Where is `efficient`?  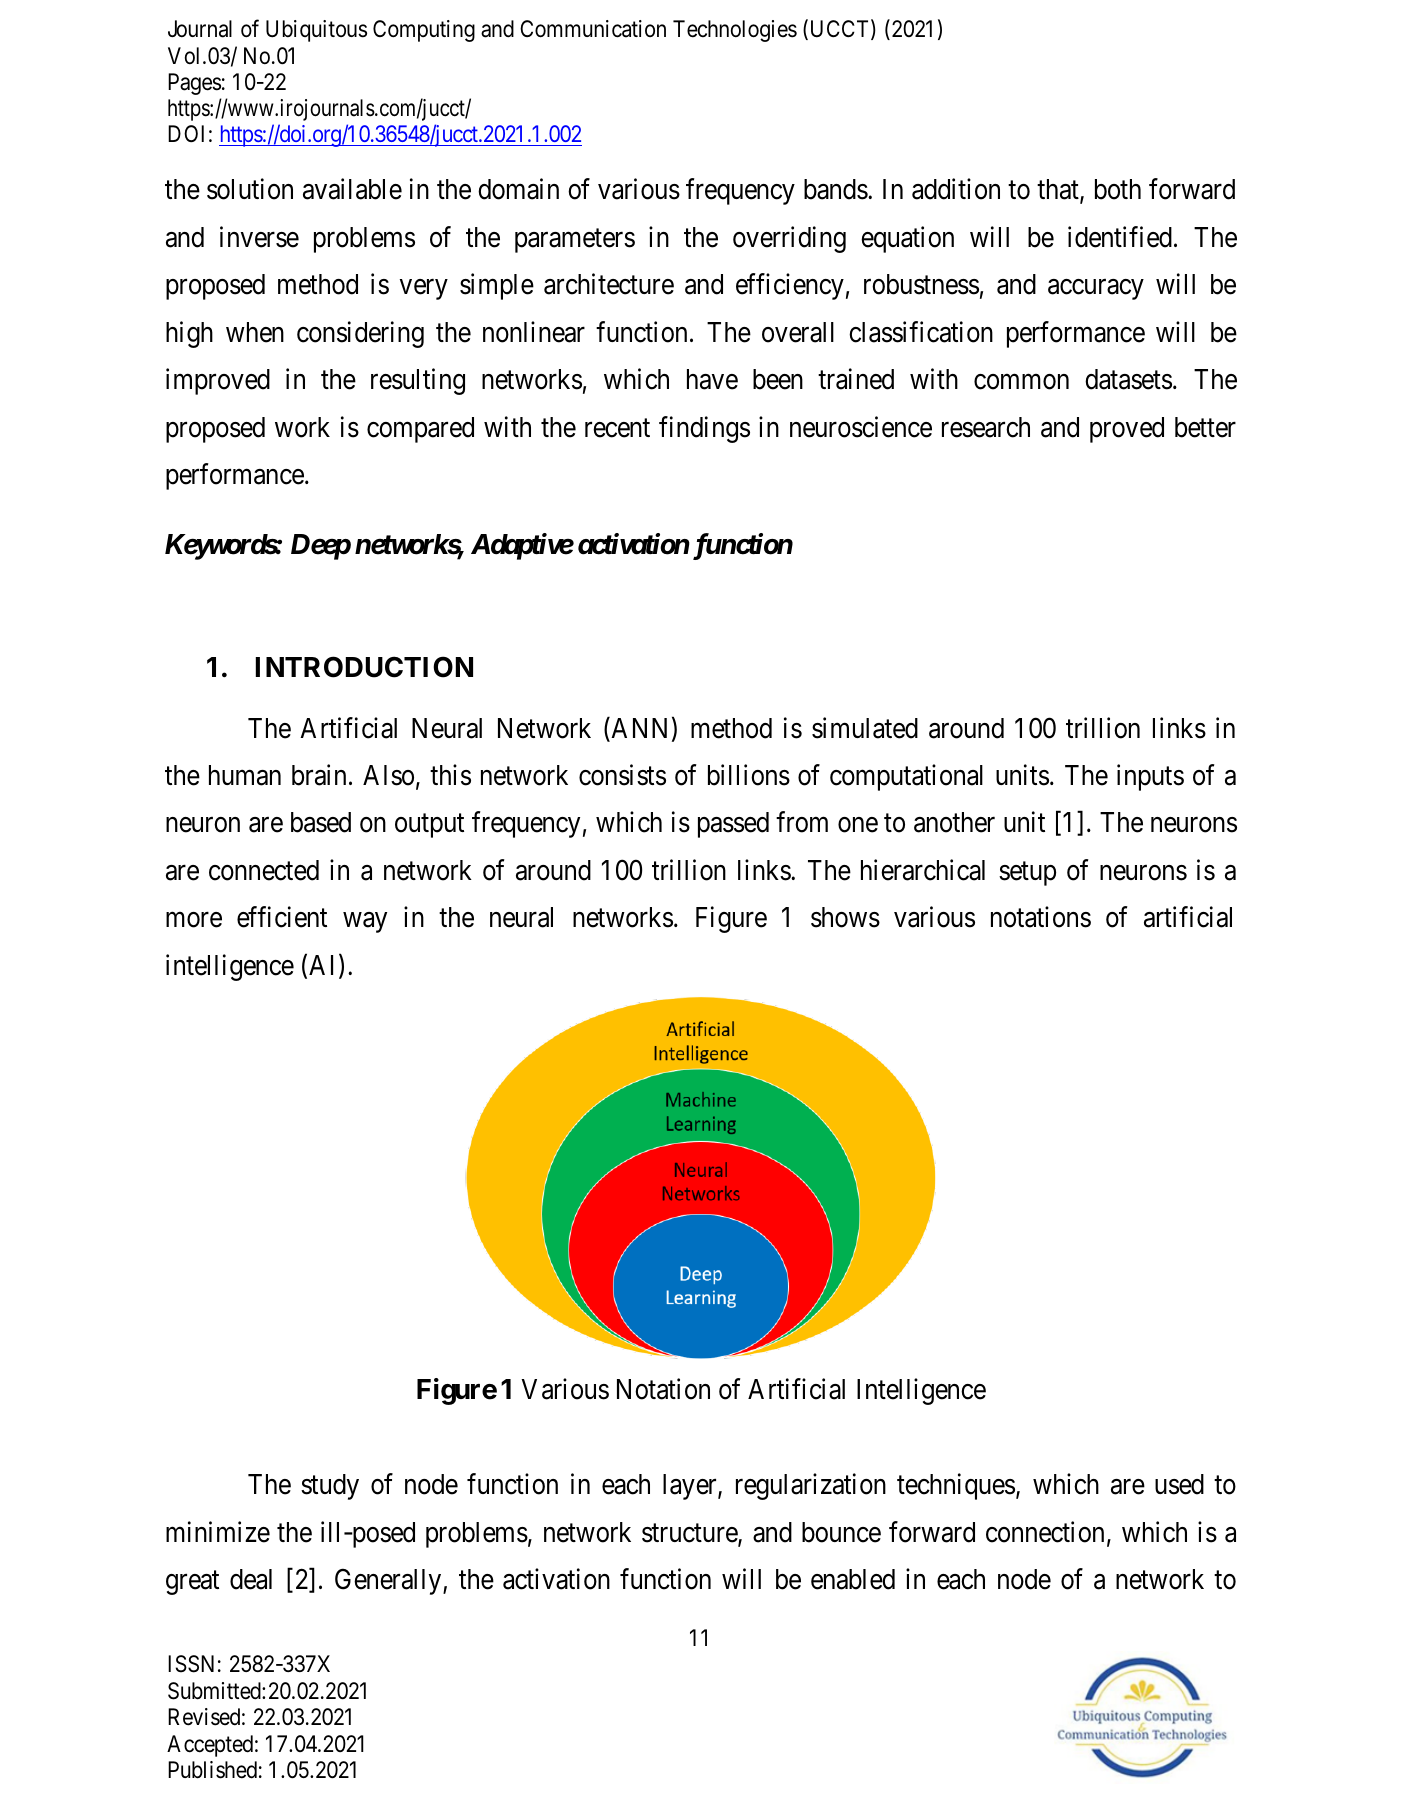 efficient is located at coordinates (282, 917).
